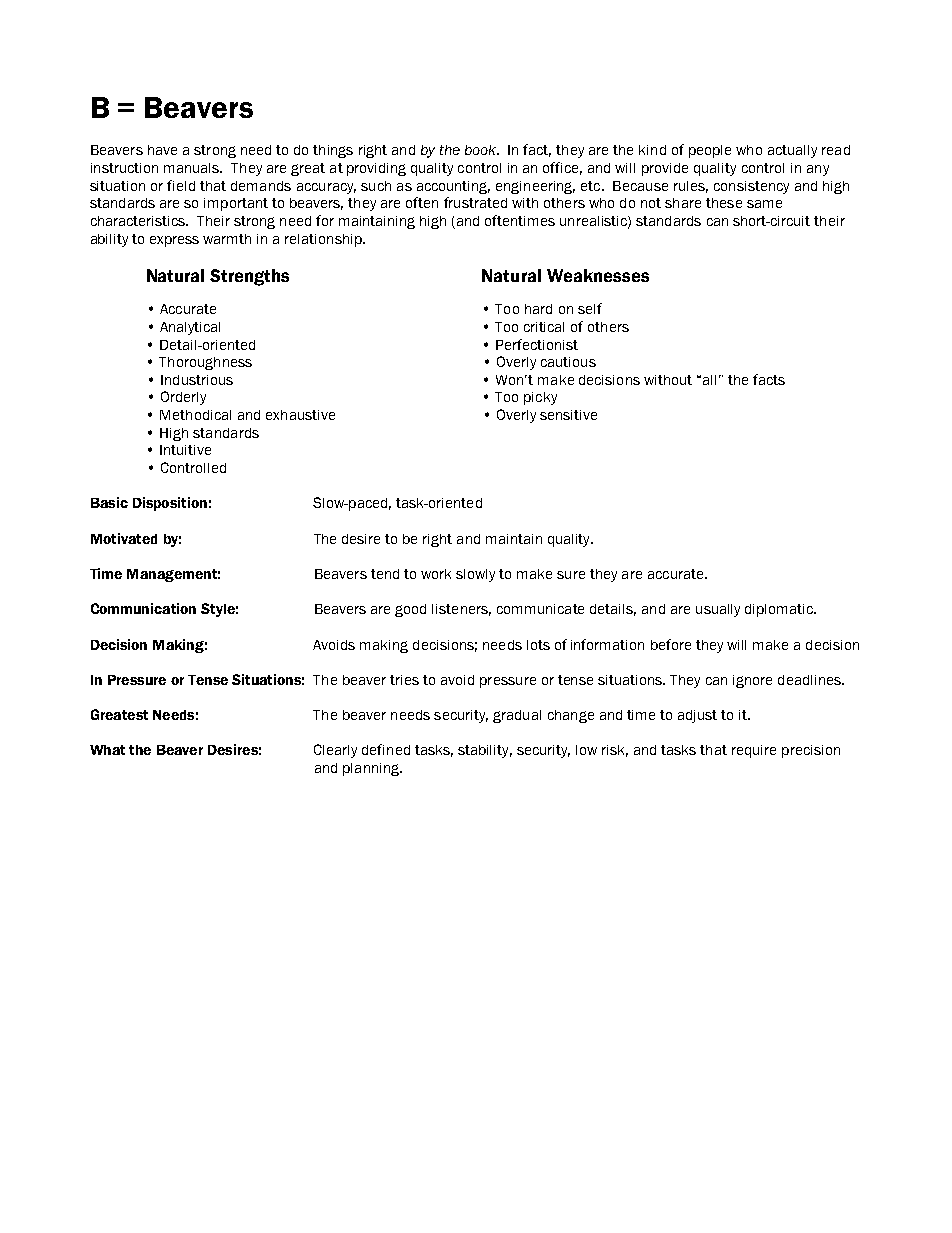 Image resolution: width=952 pixels, height=1233 pixels. I want to click on book, so click(482, 150).
